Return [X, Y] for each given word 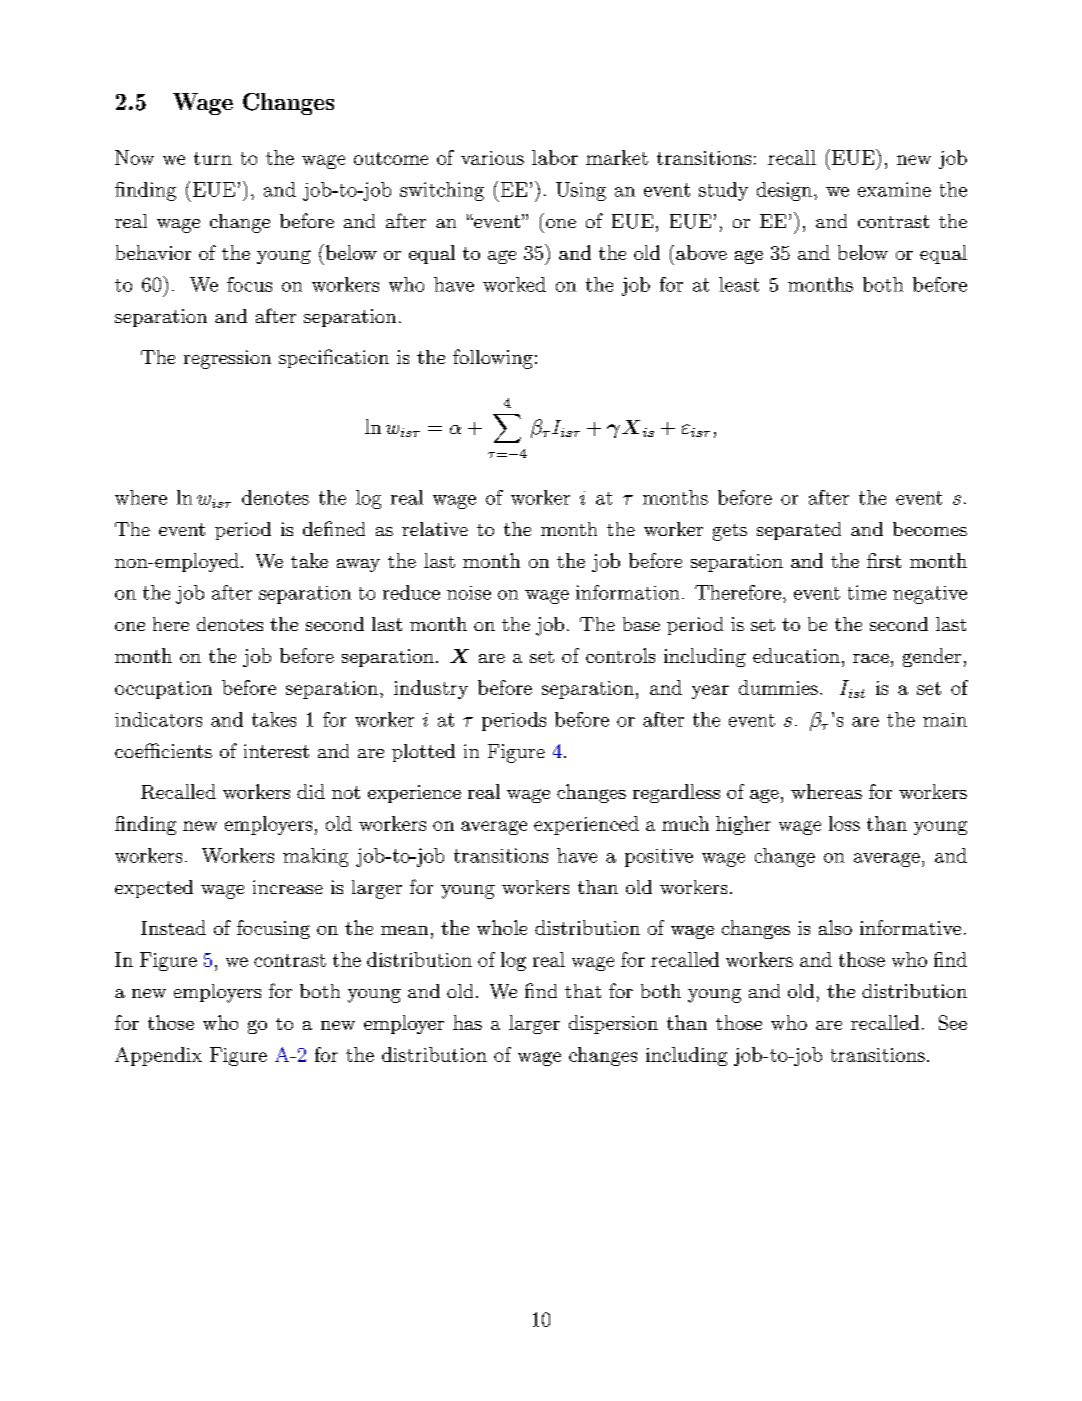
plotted [423, 753]
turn [213, 158]
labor [555, 157]
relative [435, 529]
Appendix [158, 1056]
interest [276, 751]
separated [799, 531]
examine [894, 189]
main [945, 720]
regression [227, 359]
